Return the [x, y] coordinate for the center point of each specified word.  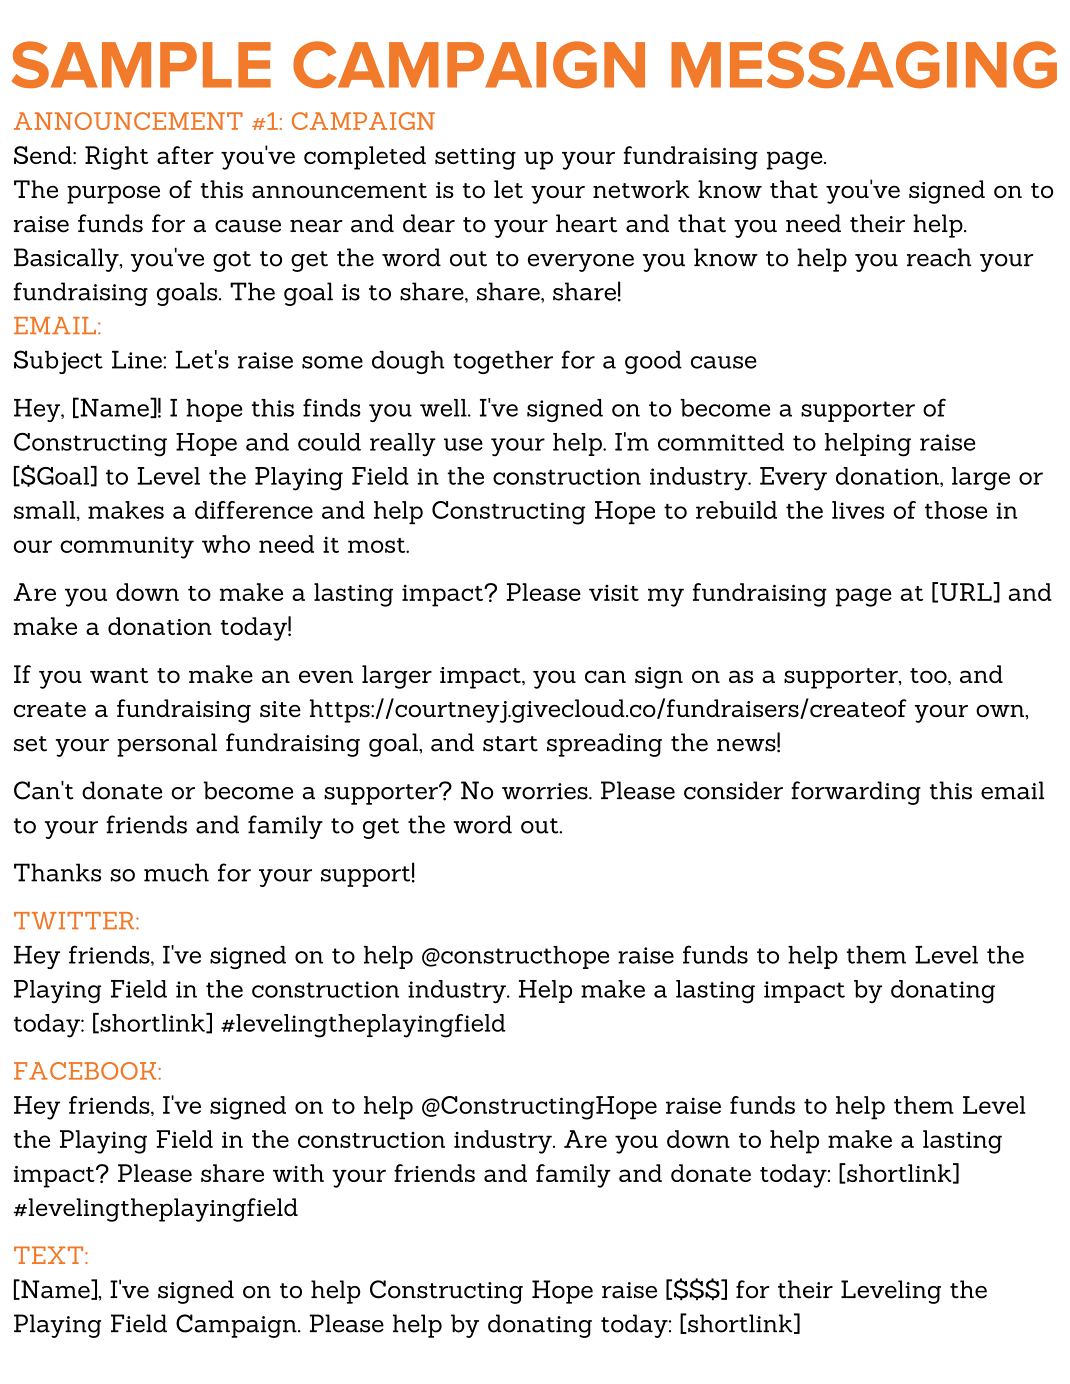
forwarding [856, 793]
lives [858, 510]
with [298, 1173]
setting [475, 159]
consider [733, 790]
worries [546, 791]
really [403, 445]
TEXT [50, 1255]
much [176, 872]
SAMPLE [141, 64]
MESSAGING [864, 65]
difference [254, 510]
